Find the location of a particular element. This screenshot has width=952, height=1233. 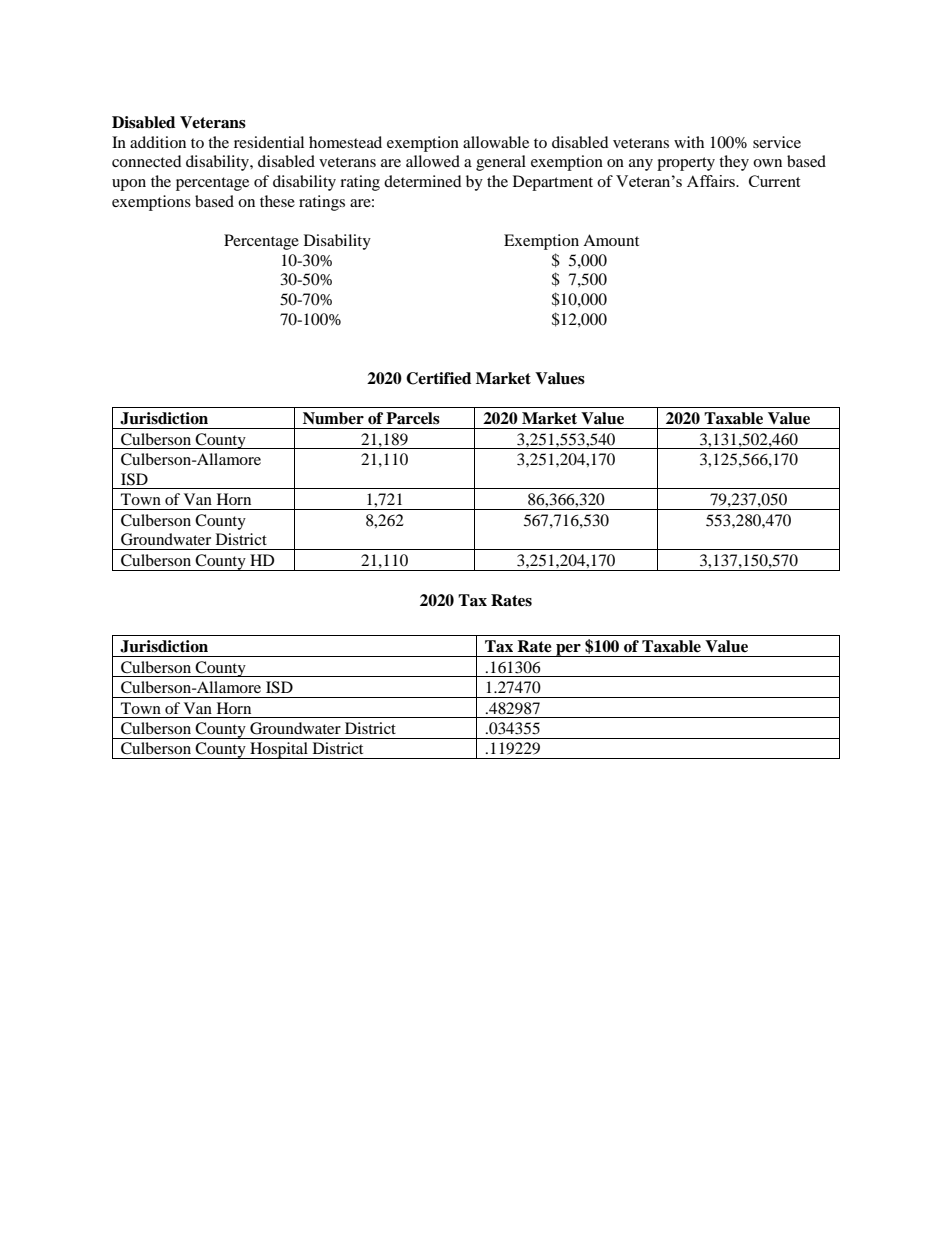

Certified is located at coordinates (438, 378).
